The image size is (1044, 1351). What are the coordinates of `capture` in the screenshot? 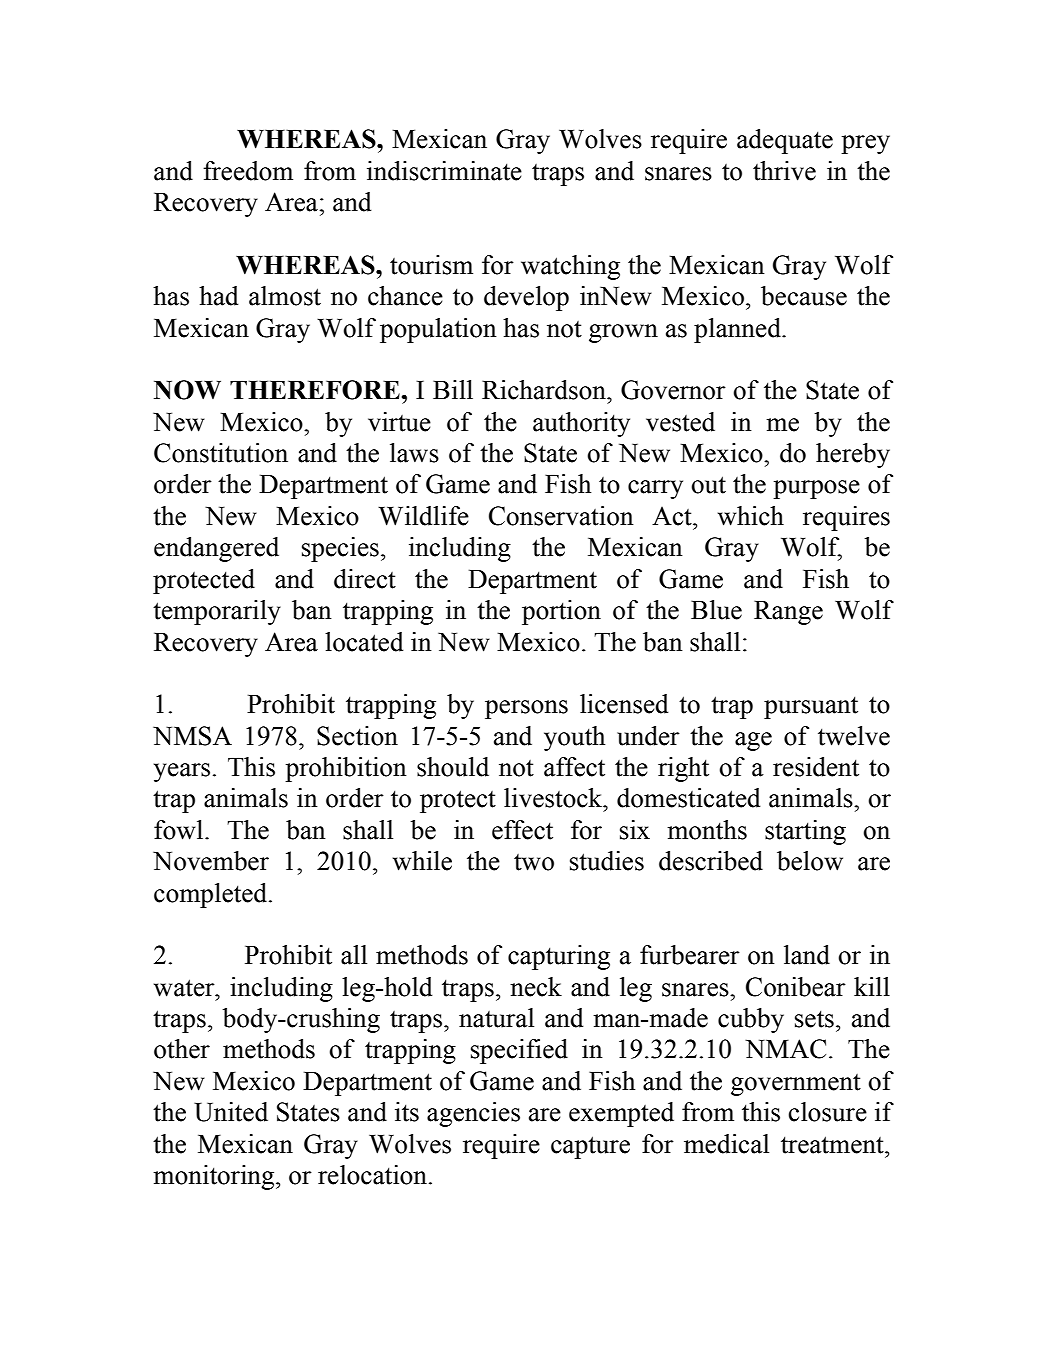 It's located at (590, 1147).
